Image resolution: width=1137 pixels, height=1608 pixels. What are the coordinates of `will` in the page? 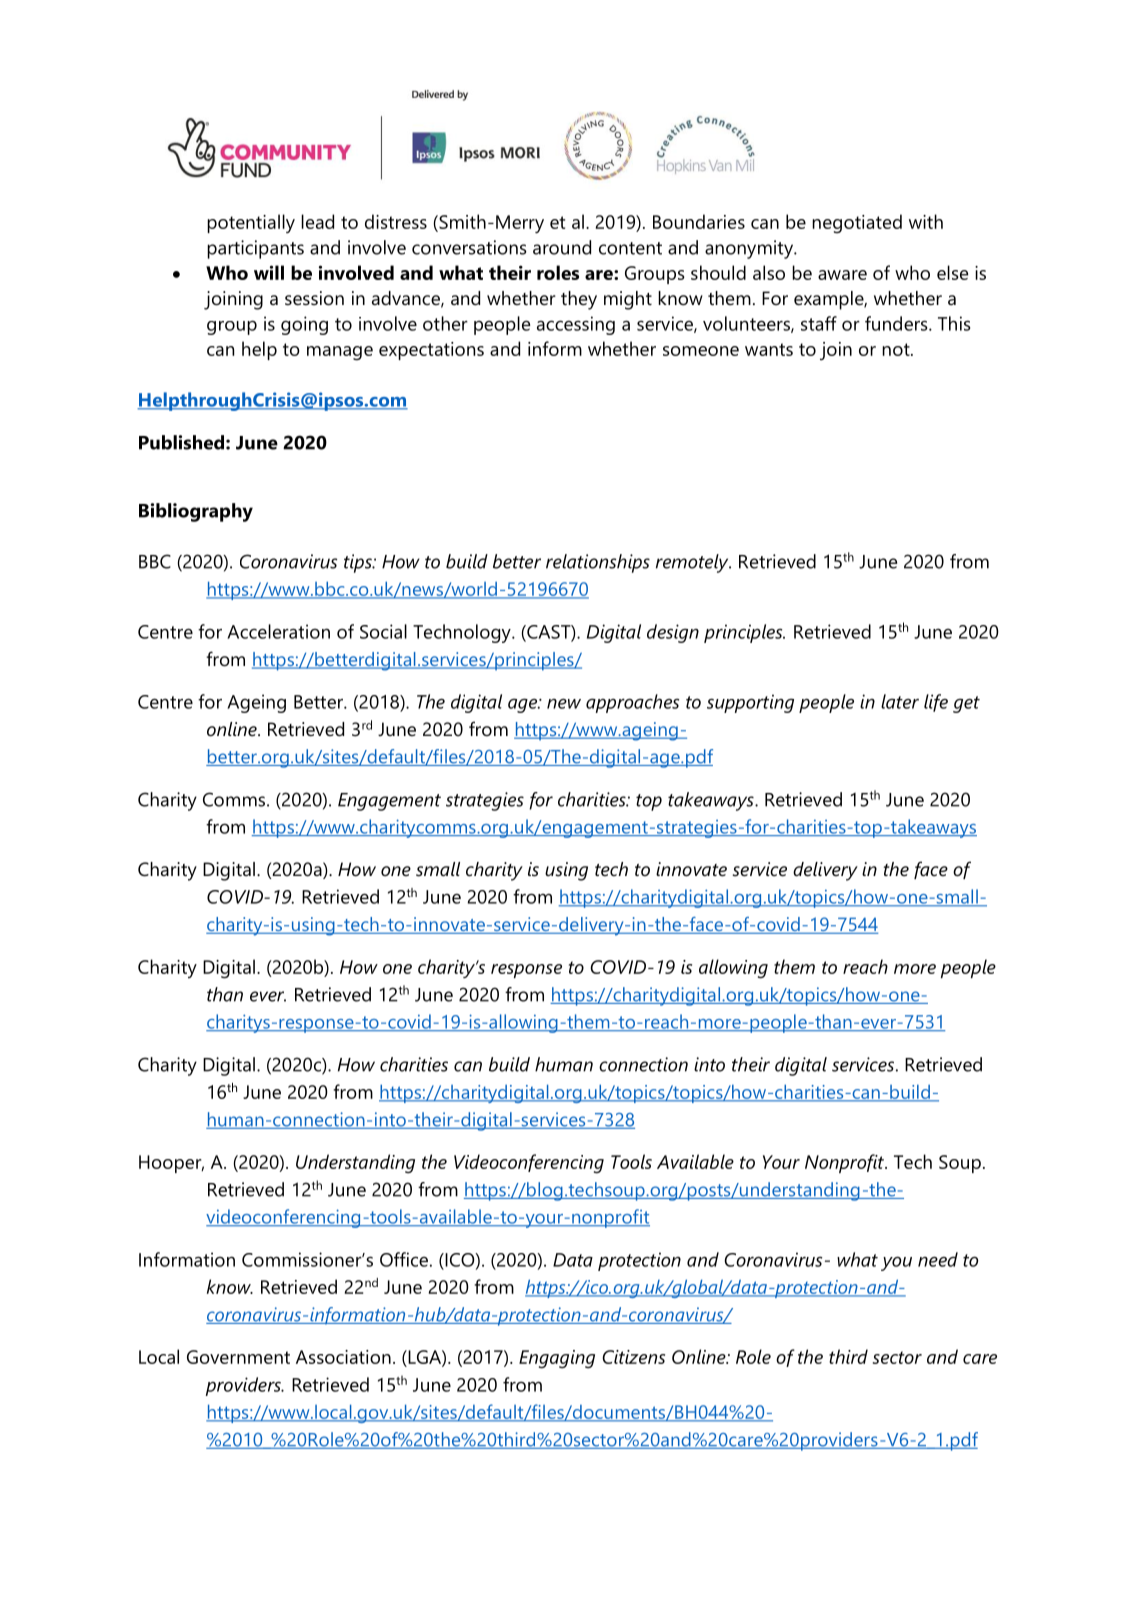 It's located at (269, 272).
